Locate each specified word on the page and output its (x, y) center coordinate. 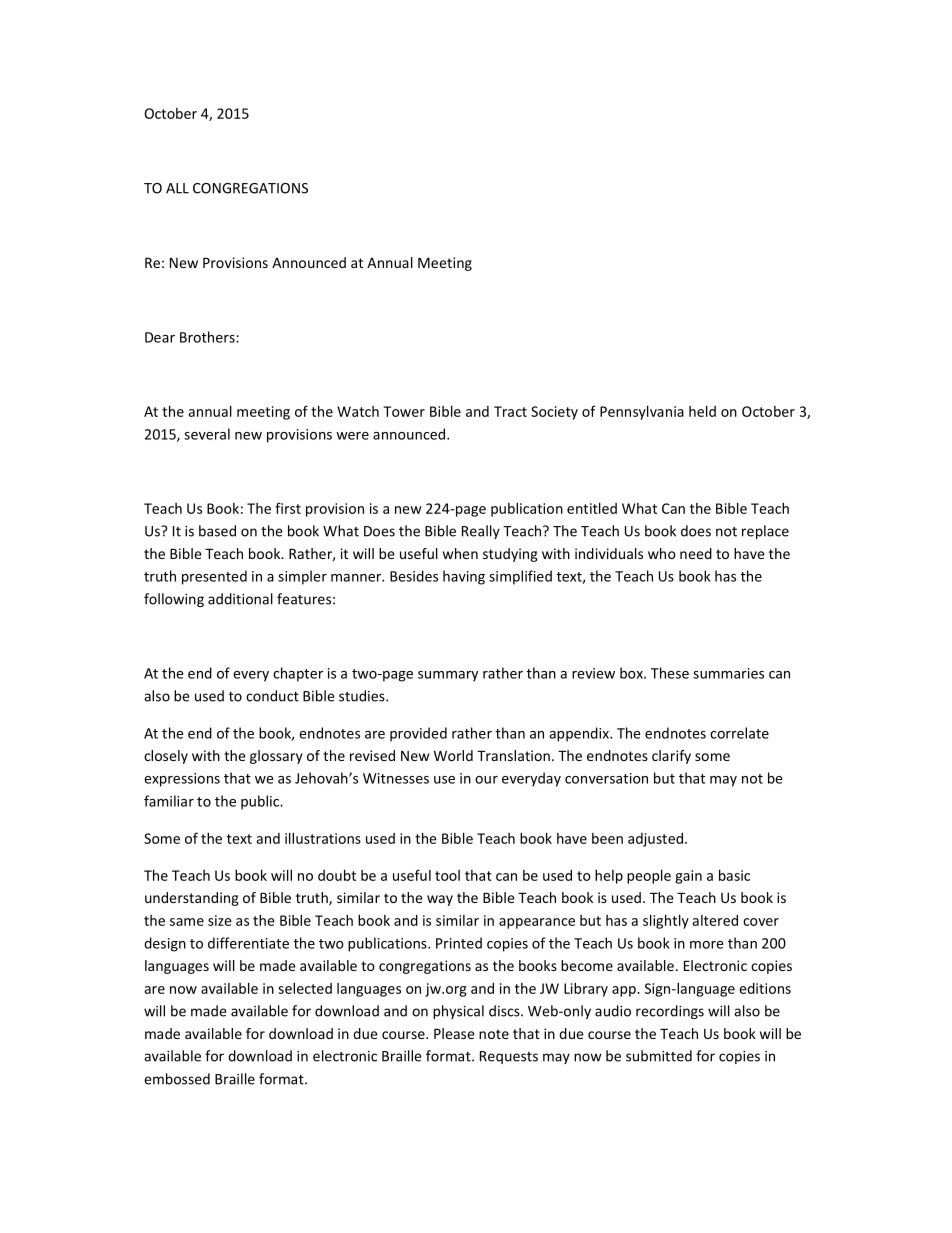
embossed (177, 1079)
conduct (272, 696)
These (670, 673)
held (702, 411)
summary (448, 676)
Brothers (208, 337)
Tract (510, 411)
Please (454, 1033)
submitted (659, 1056)
